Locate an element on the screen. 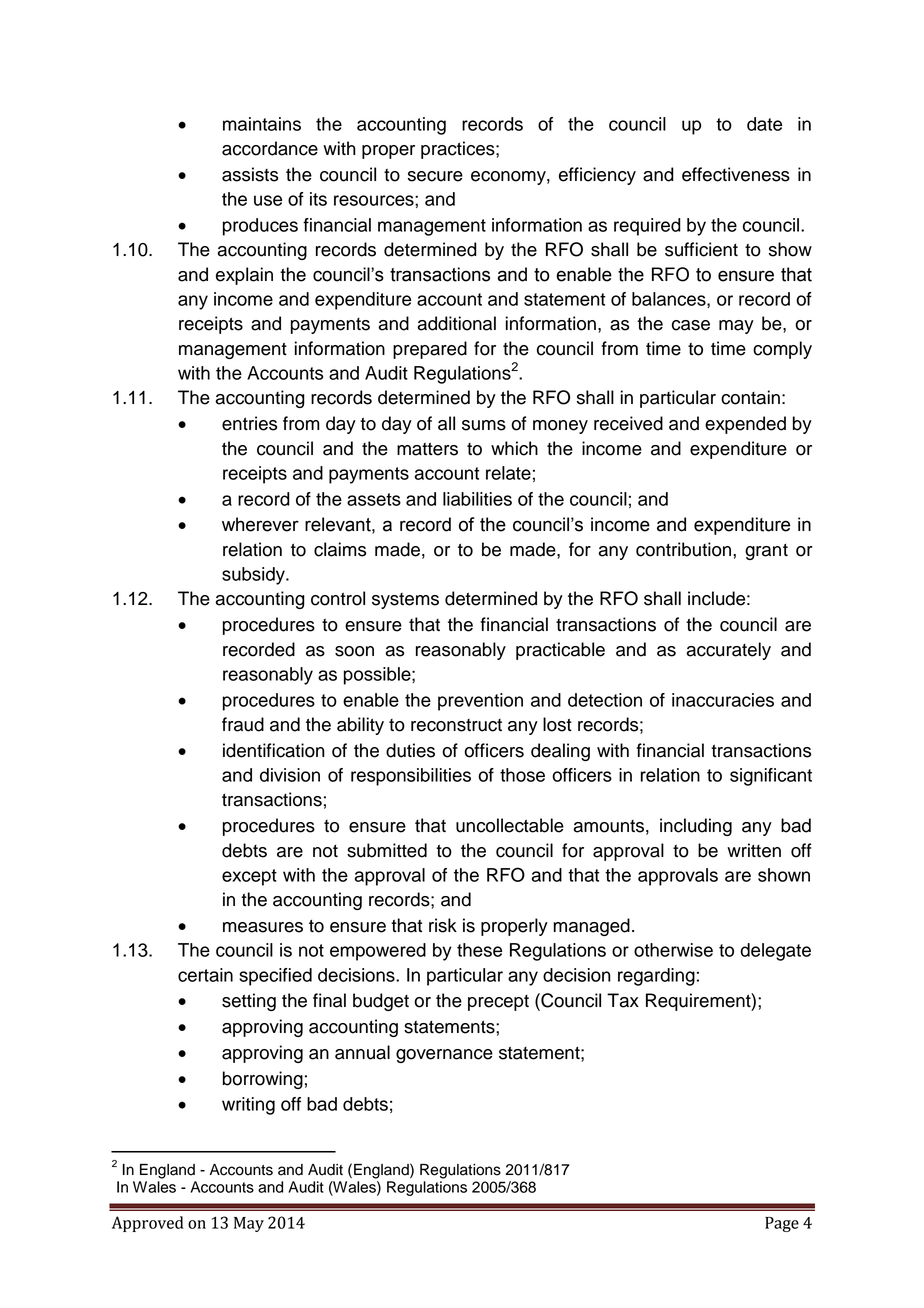  measures is located at coordinates (263, 927).
